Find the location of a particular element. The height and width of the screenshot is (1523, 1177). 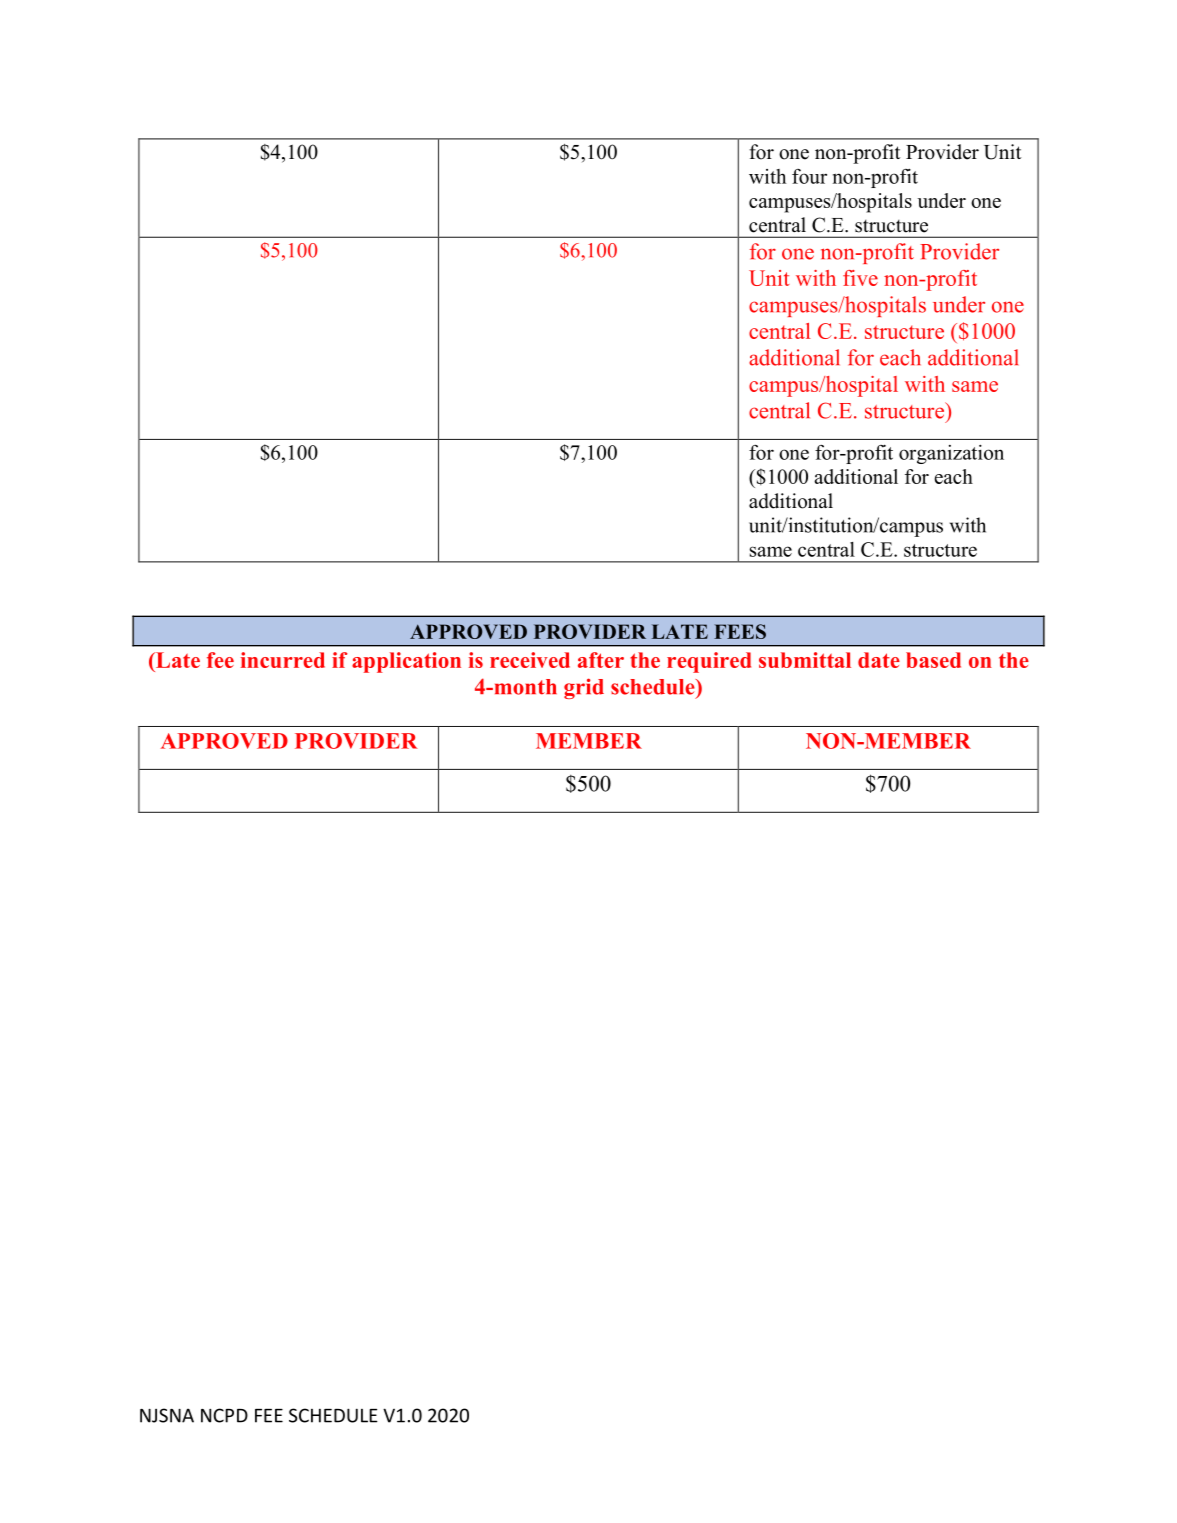

based is located at coordinates (933, 660).
